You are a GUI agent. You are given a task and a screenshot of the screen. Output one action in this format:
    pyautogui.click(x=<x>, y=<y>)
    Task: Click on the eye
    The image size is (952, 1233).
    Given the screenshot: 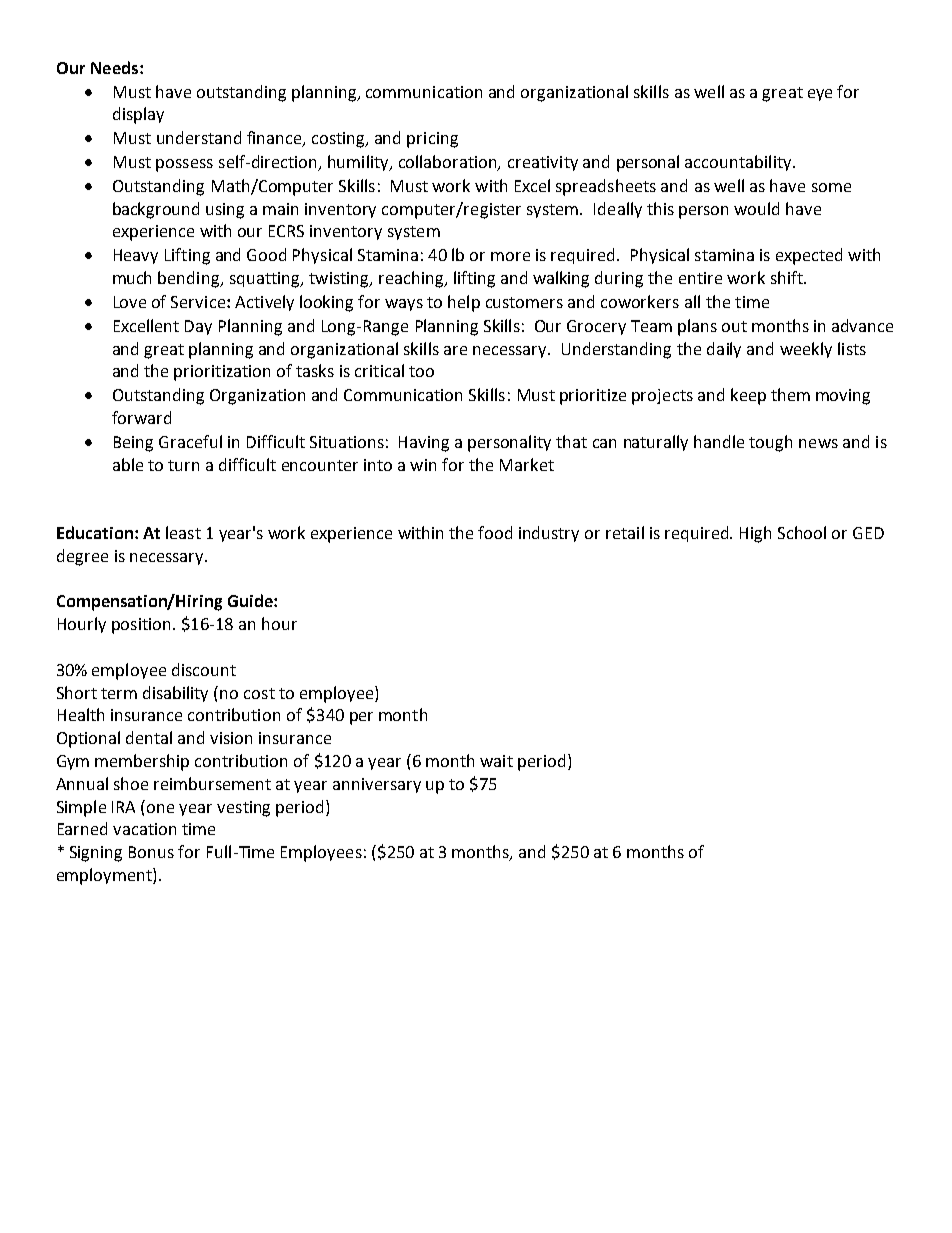 What is the action you would take?
    pyautogui.click(x=820, y=95)
